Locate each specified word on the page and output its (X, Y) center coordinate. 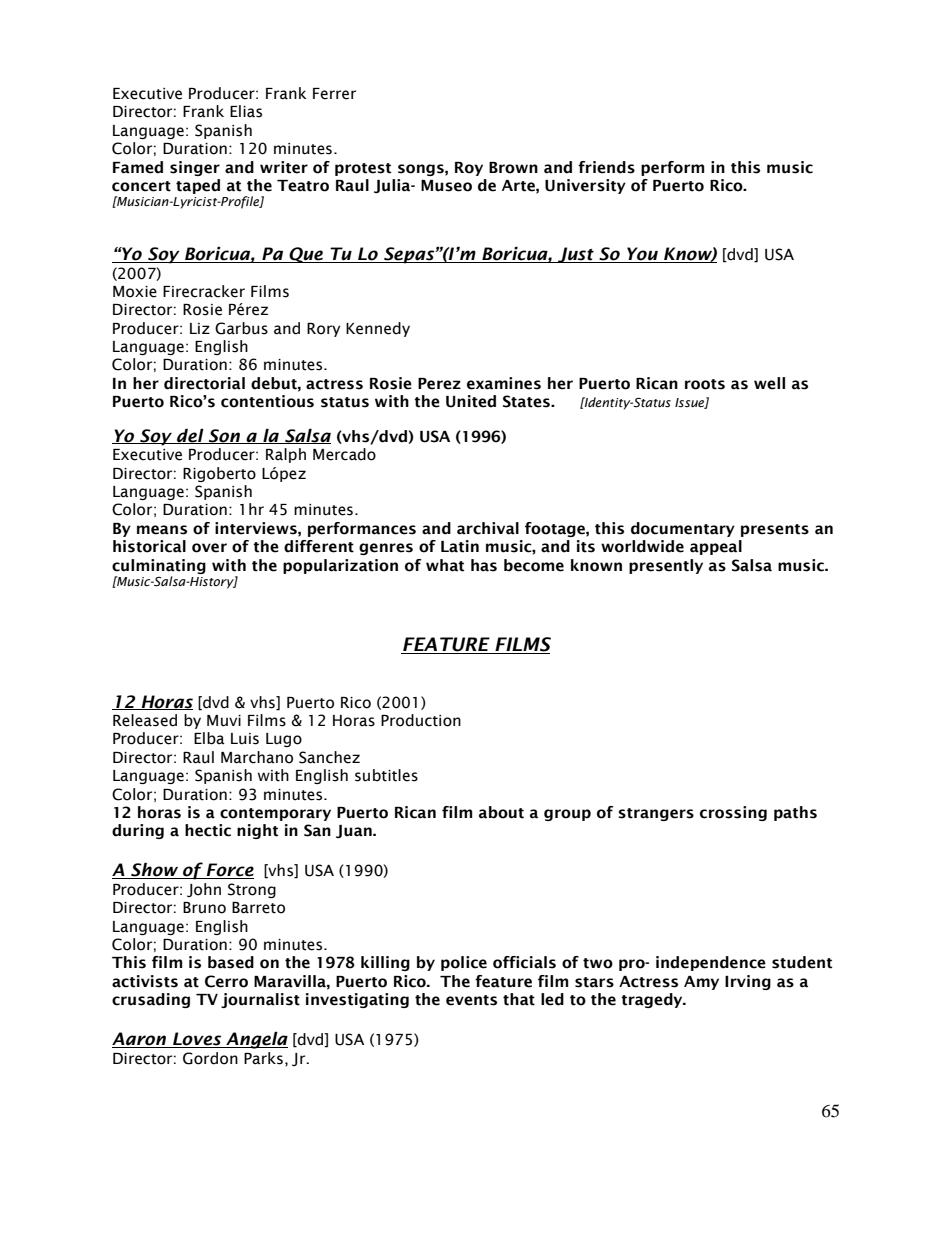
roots (705, 384)
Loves (197, 1040)
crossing (733, 813)
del (190, 436)
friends (606, 167)
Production (421, 720)
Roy (469, 169)
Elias (246, 111)
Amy (701, 983)
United (471, 401)
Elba (209, 738)
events (471, 1000)
